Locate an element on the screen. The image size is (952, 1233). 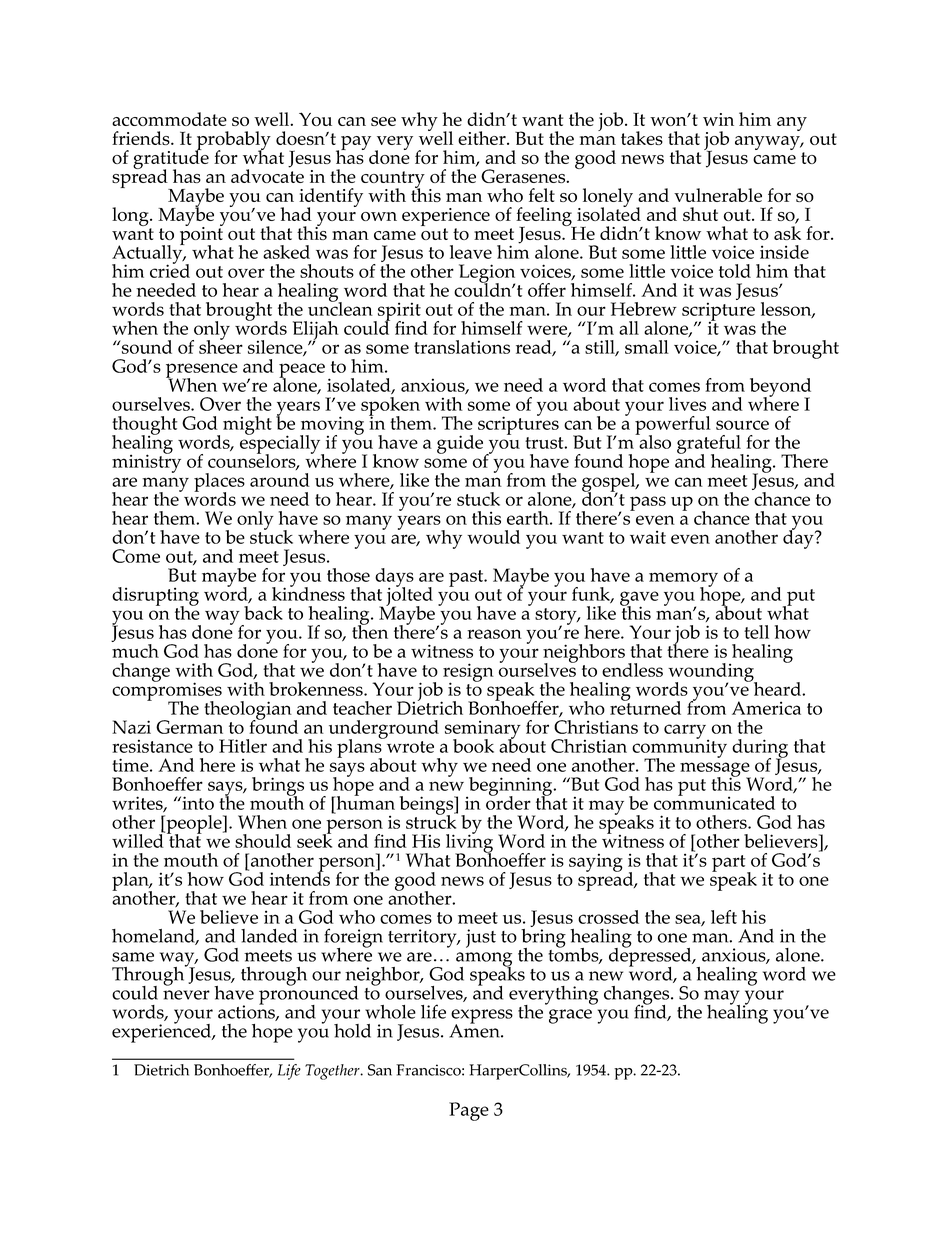
living is located at coordinates (469, 843).
